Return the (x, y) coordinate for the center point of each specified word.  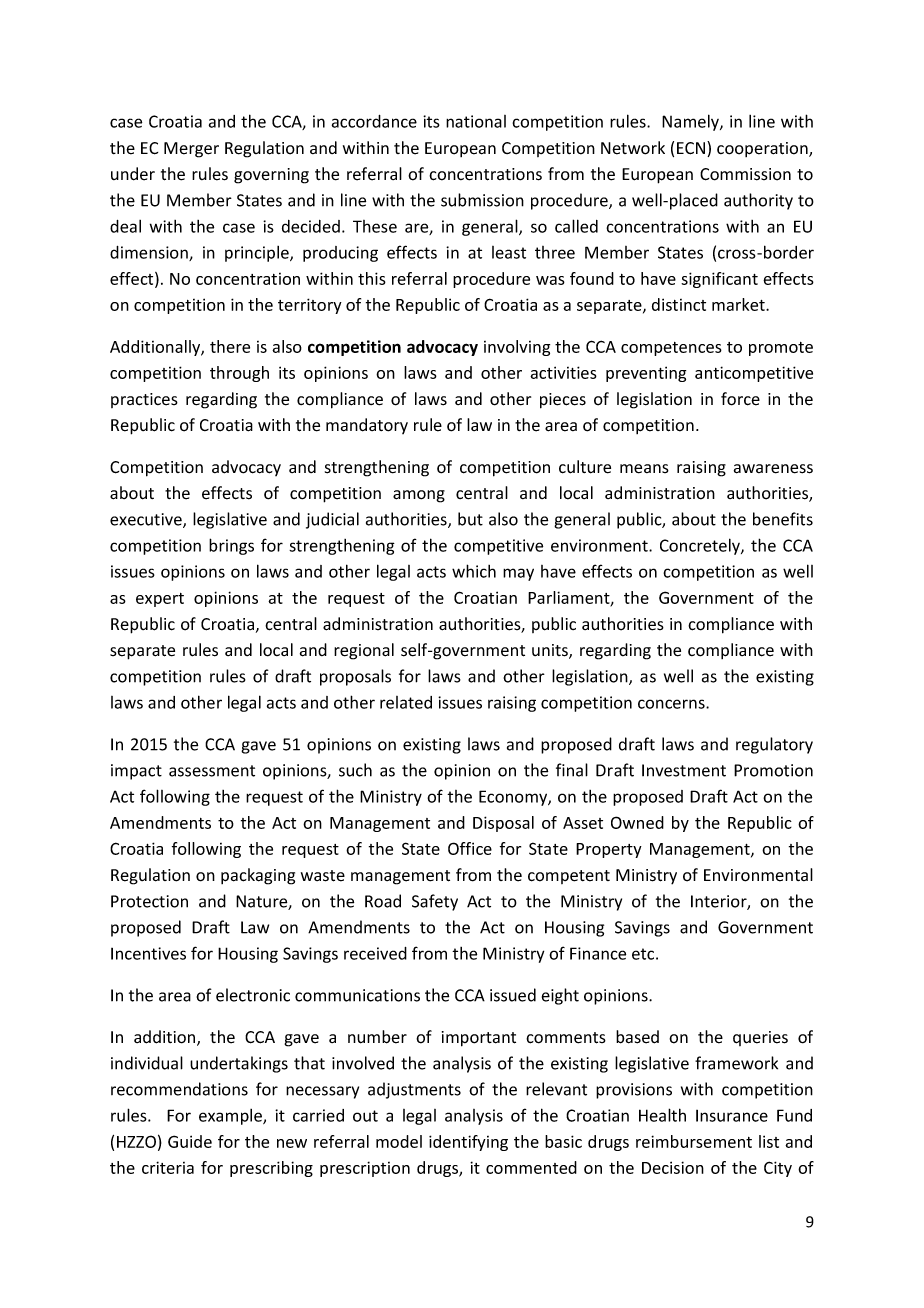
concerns (672, 704)
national (476, 121)
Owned (637, 822)
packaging (258, 876)
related (406, 702)
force (740, 399)
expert (160, 600)
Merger (191, 150)
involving (517, 348)
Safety (435, 902)
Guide (190, 1141)
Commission (745, 174)
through (239, 374)
